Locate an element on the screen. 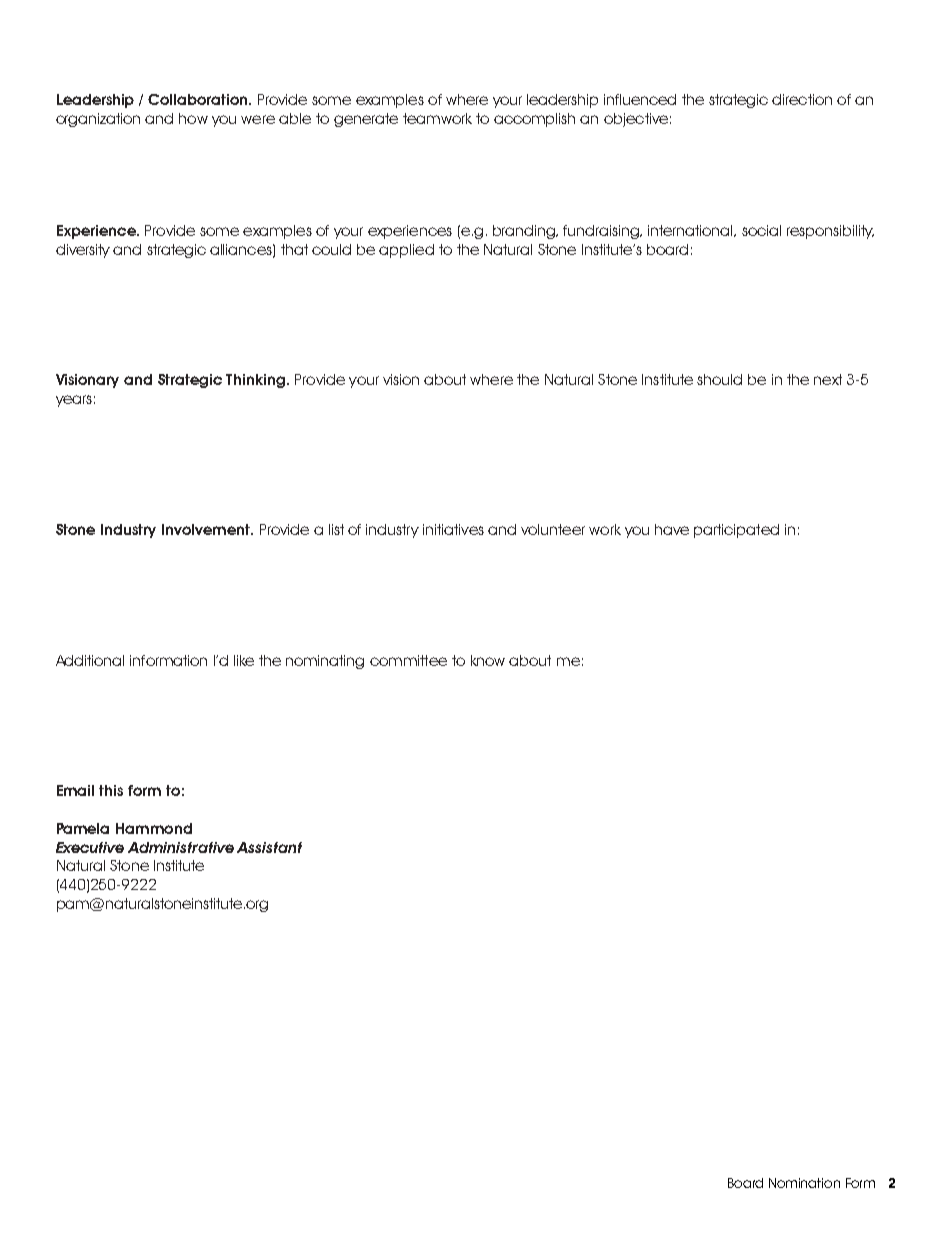  Additional is located at coordinates (90, 660).
